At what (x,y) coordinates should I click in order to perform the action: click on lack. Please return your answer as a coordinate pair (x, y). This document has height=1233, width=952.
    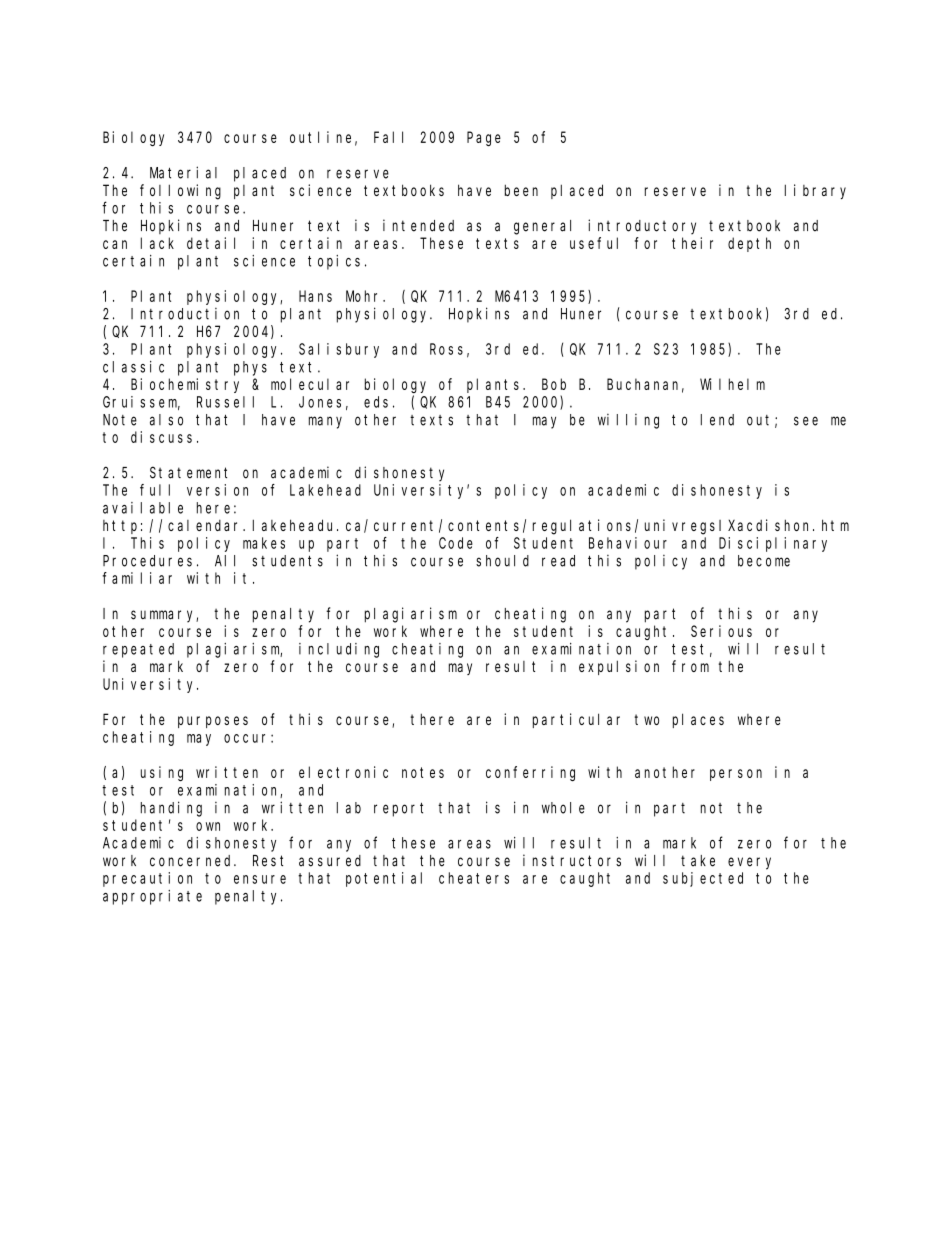
    Looking at the image, I should click on (157, 243).
